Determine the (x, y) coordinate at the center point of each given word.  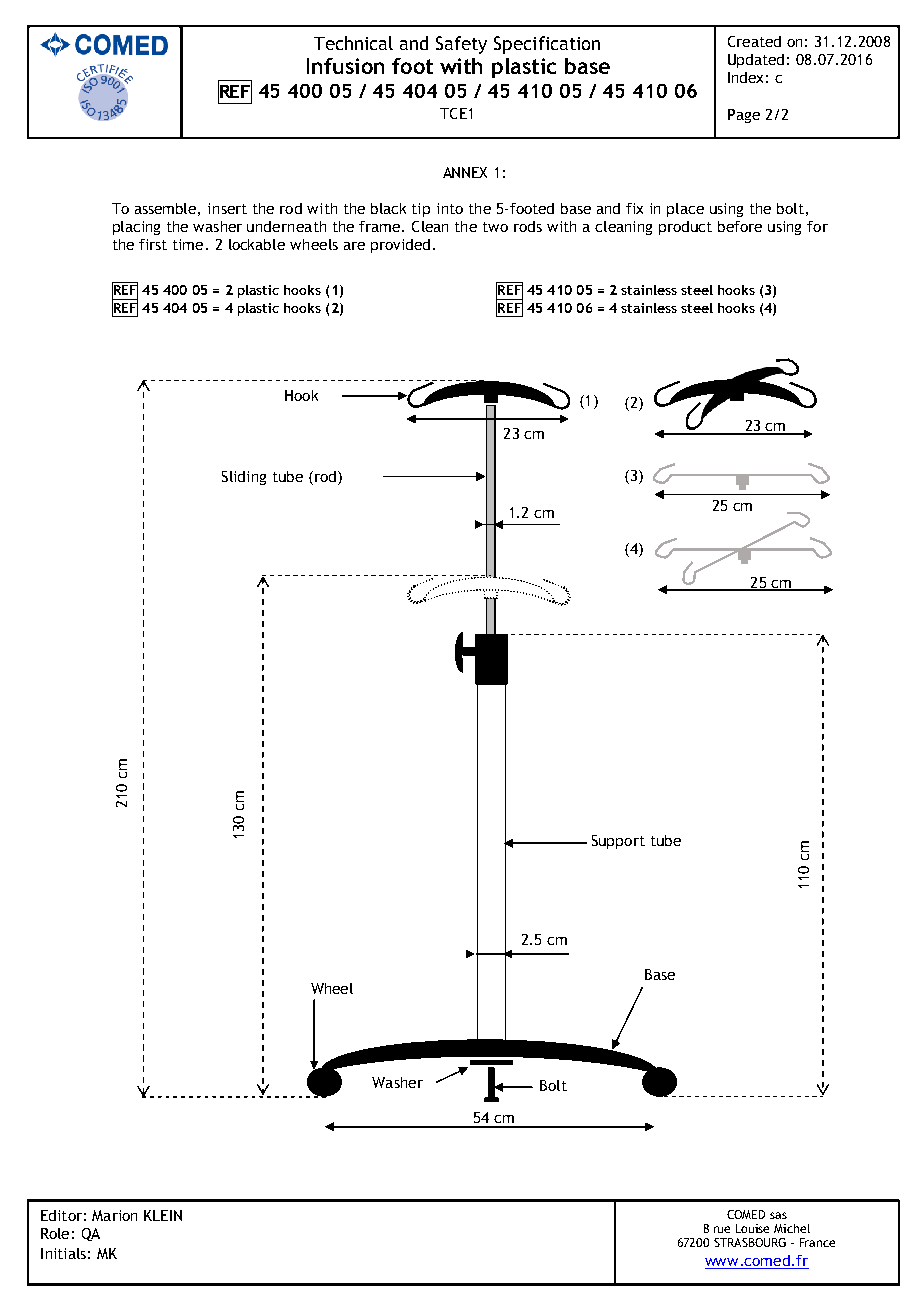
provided (400, 246)
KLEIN (163, 1215)
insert (227, 208)
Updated (756, 61)
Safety (461, 45)
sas (778, 1215)
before (740, 226)
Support (618, 842)
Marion (114, 1215)
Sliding (244, 478)
